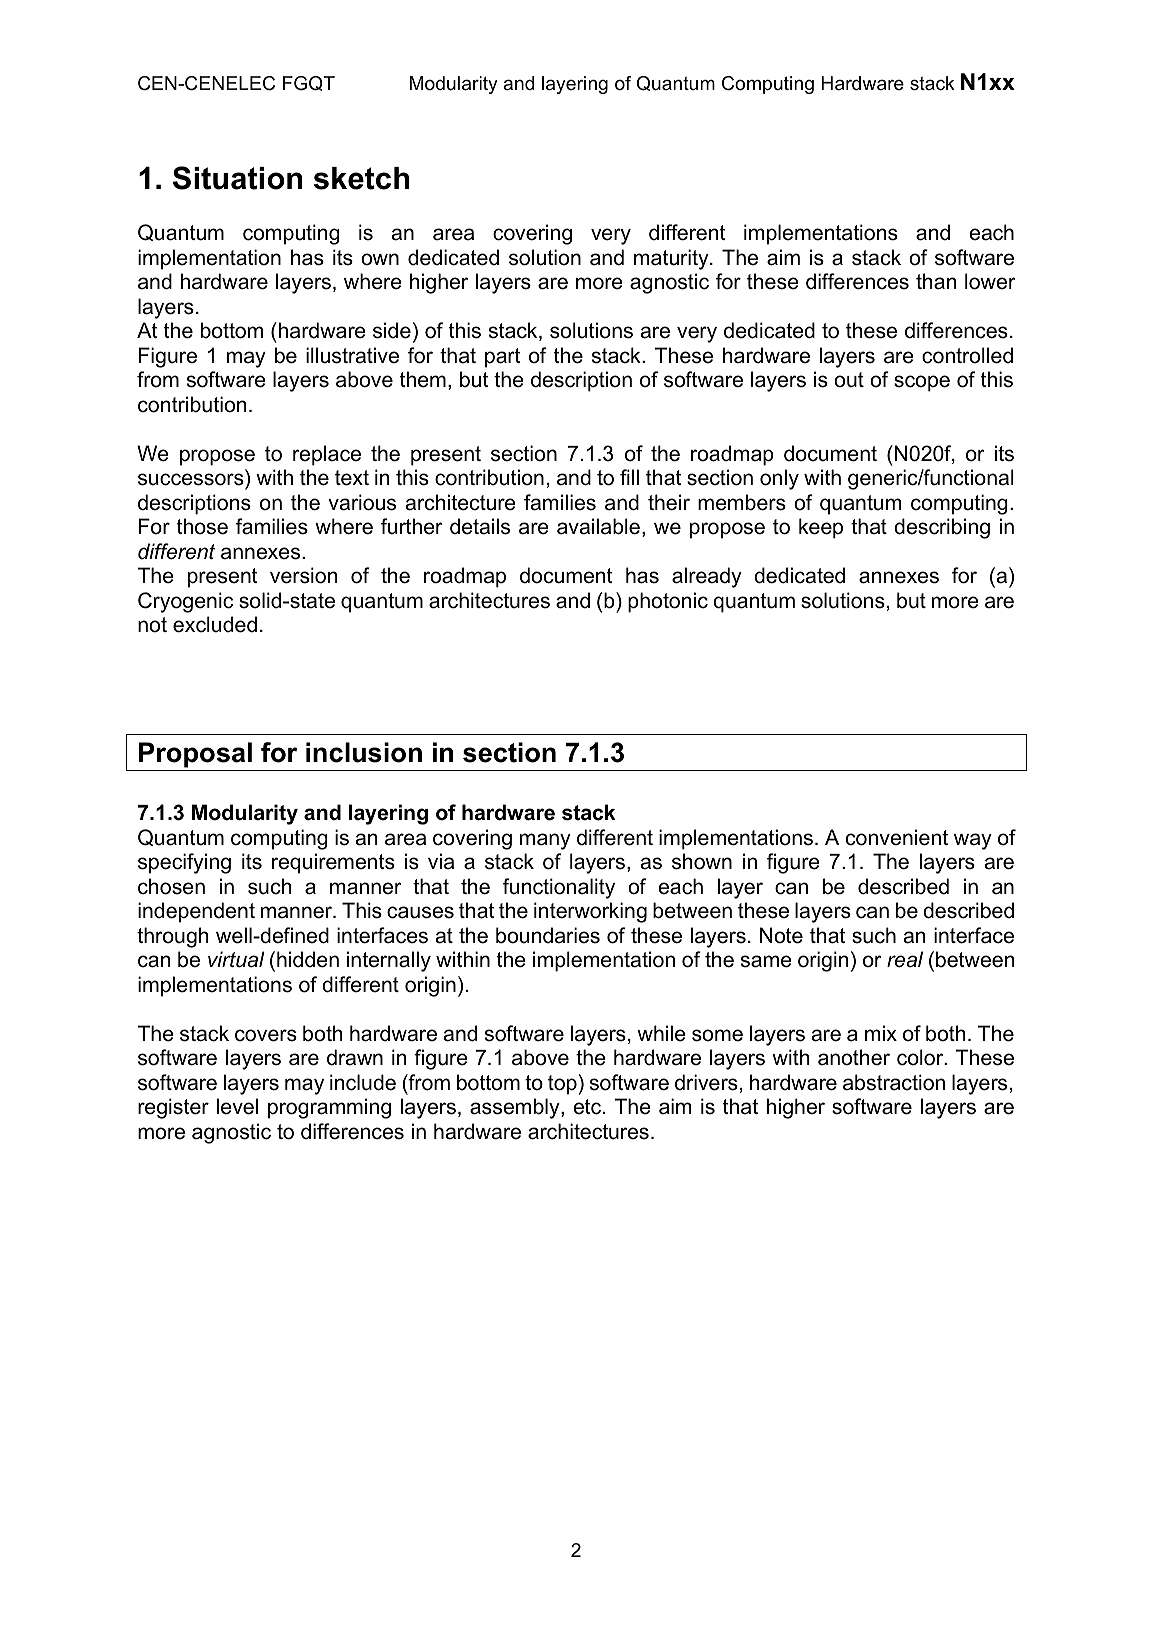 This document has height=1630, width=1152. I want to click on fill, so click(629, 477).
